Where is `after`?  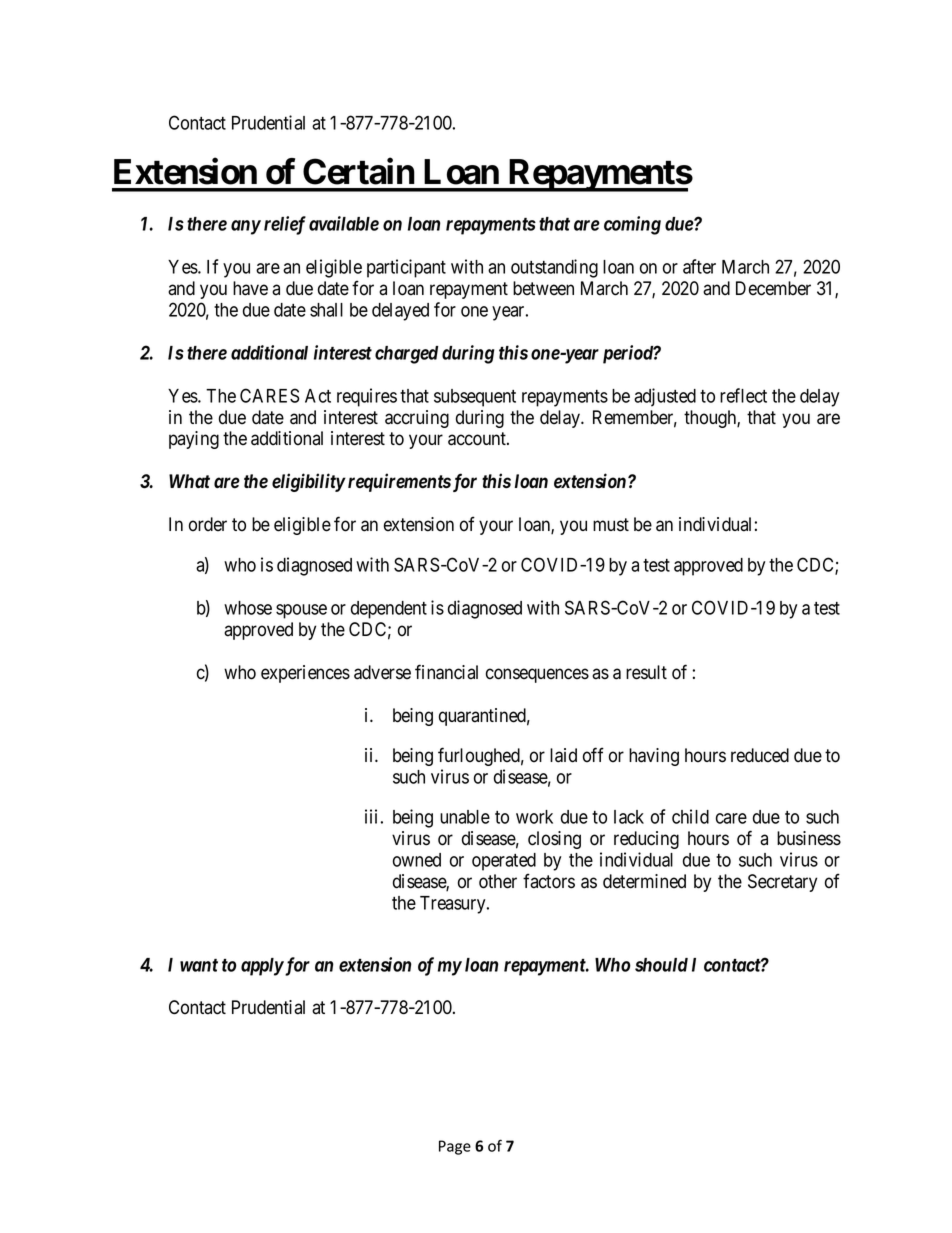
after is located at coordinates (699, 266).
